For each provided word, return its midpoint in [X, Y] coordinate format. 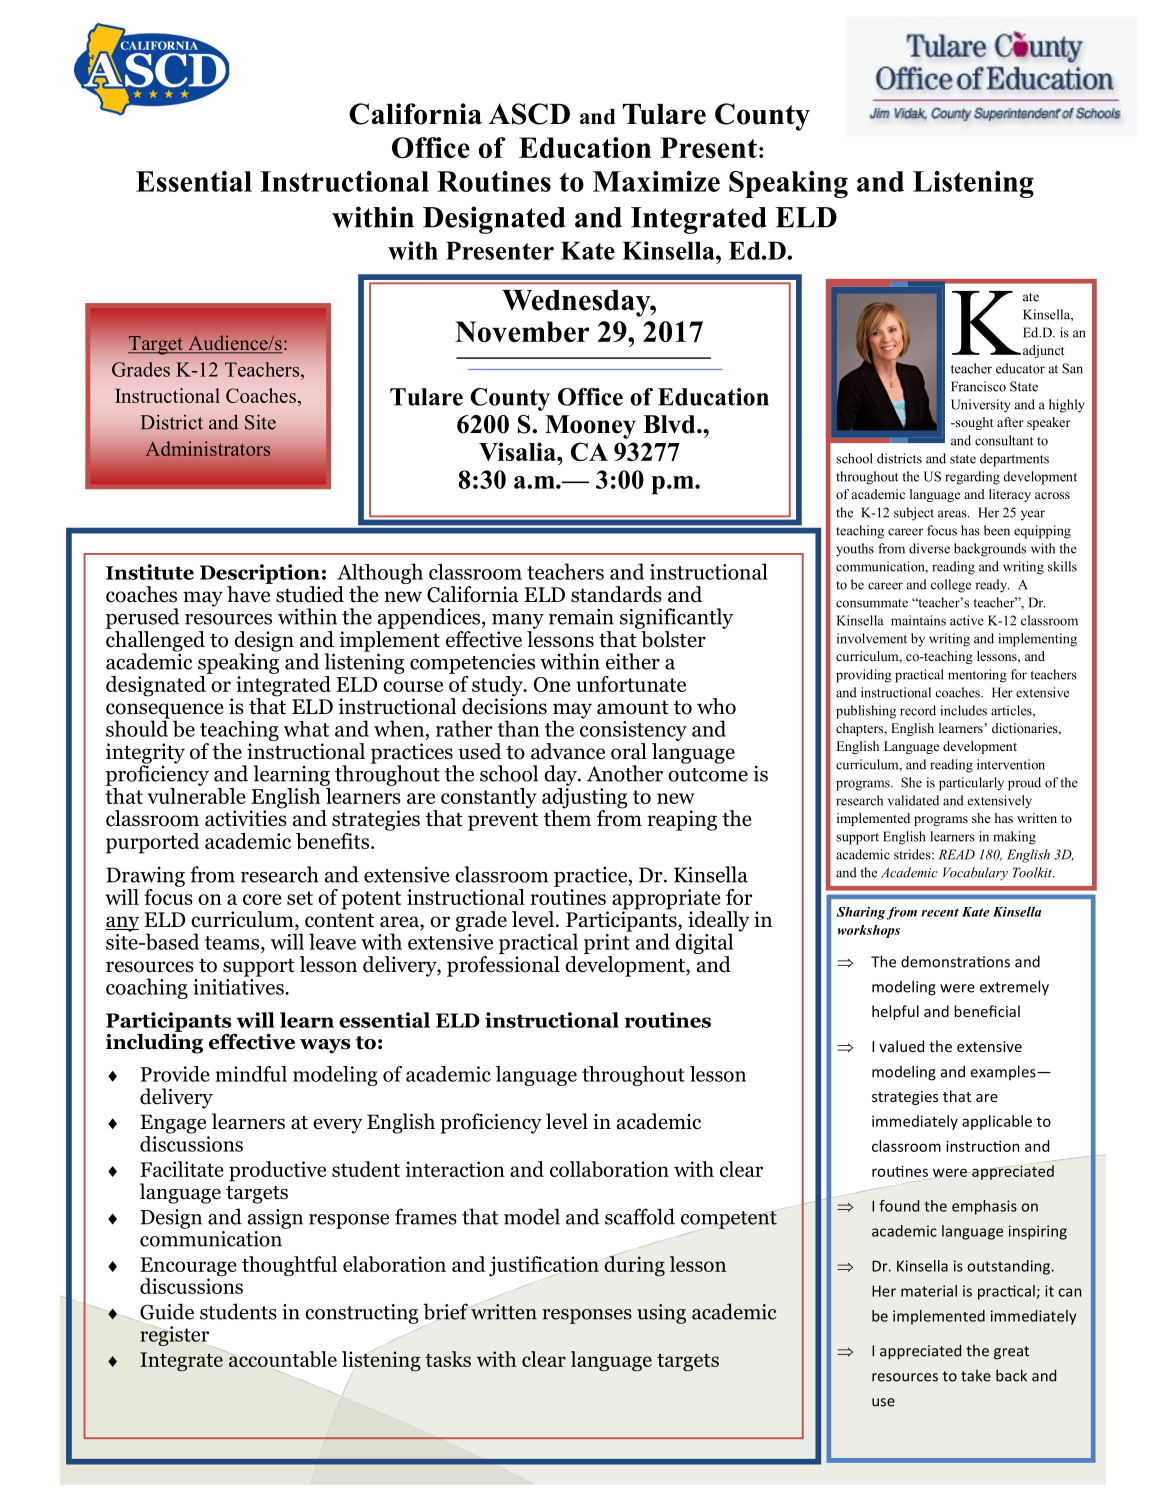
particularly [971, 784]
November [522, 331]
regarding [972, 478]
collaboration [609, 1169]
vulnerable [197, 794]
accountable [282, 1359]
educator [1020, 368]
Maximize [656, 181]
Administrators [207, 448]
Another [625, 773]
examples [1004, 1072]
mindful [251, 1074]
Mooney [590, 427]
